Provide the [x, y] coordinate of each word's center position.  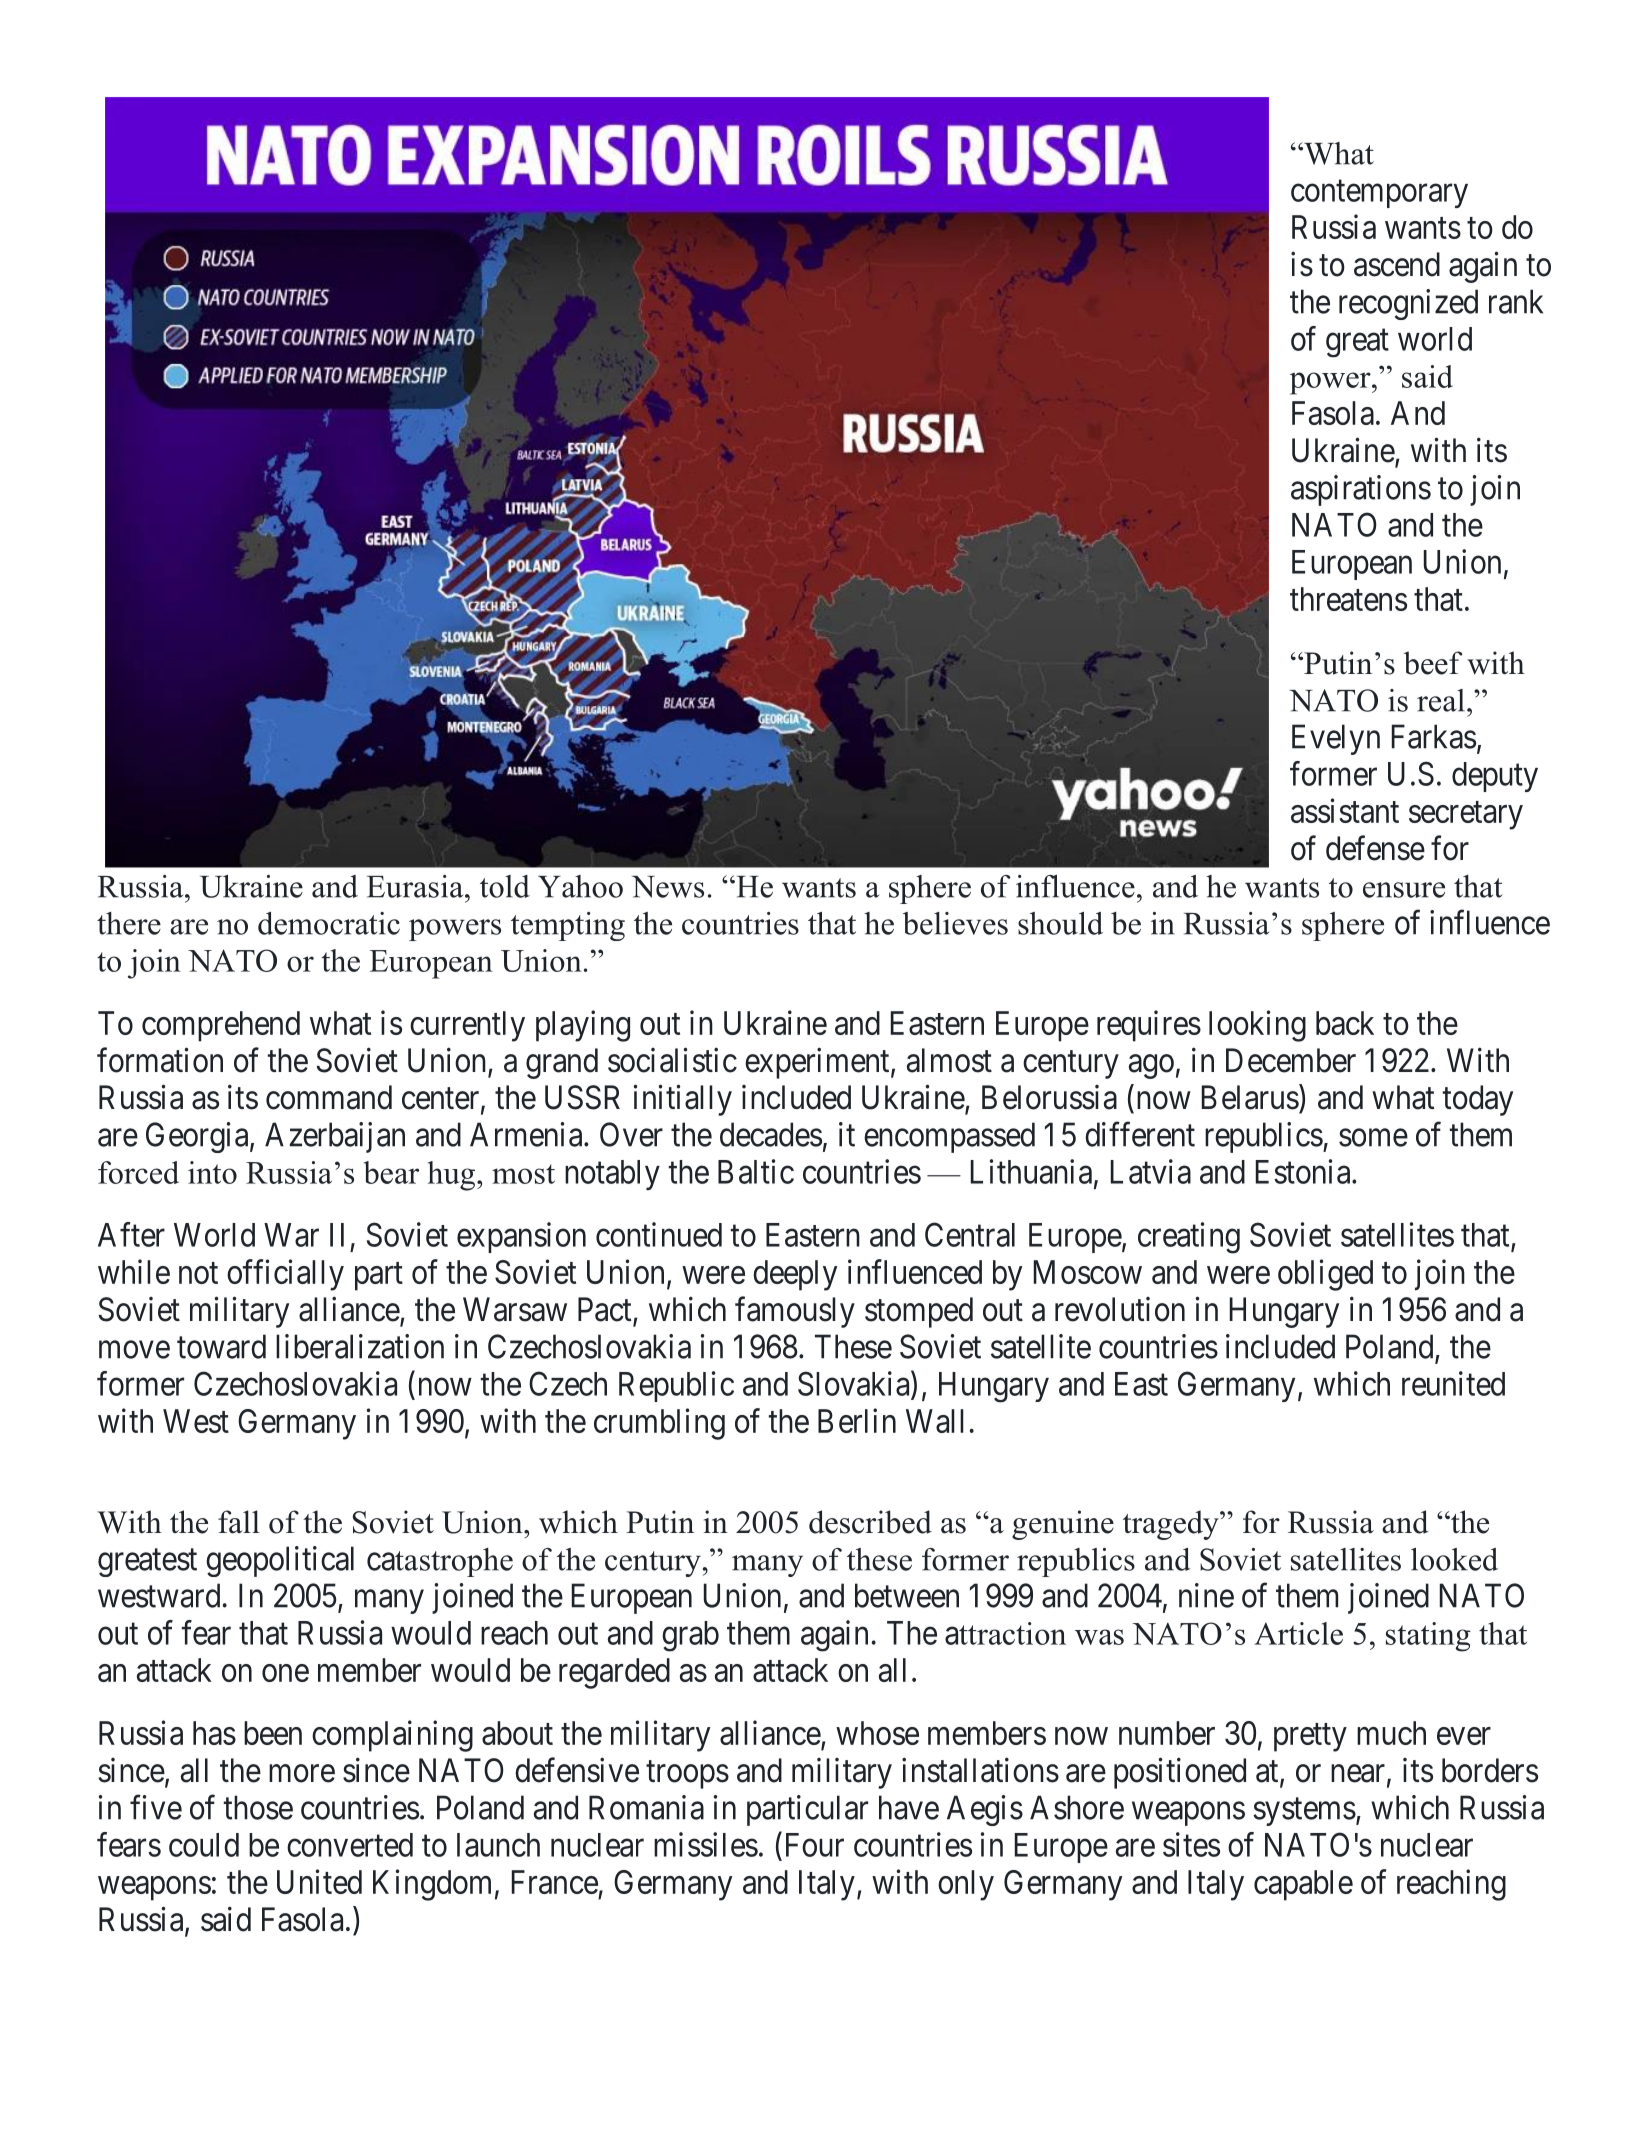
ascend [1397, 264]
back [1345, 1023]
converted [350, 1845]
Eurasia [416, 886]
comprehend [221, 1026]
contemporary [1379, 194]
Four [815, 1845]
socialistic [672, 1060]
